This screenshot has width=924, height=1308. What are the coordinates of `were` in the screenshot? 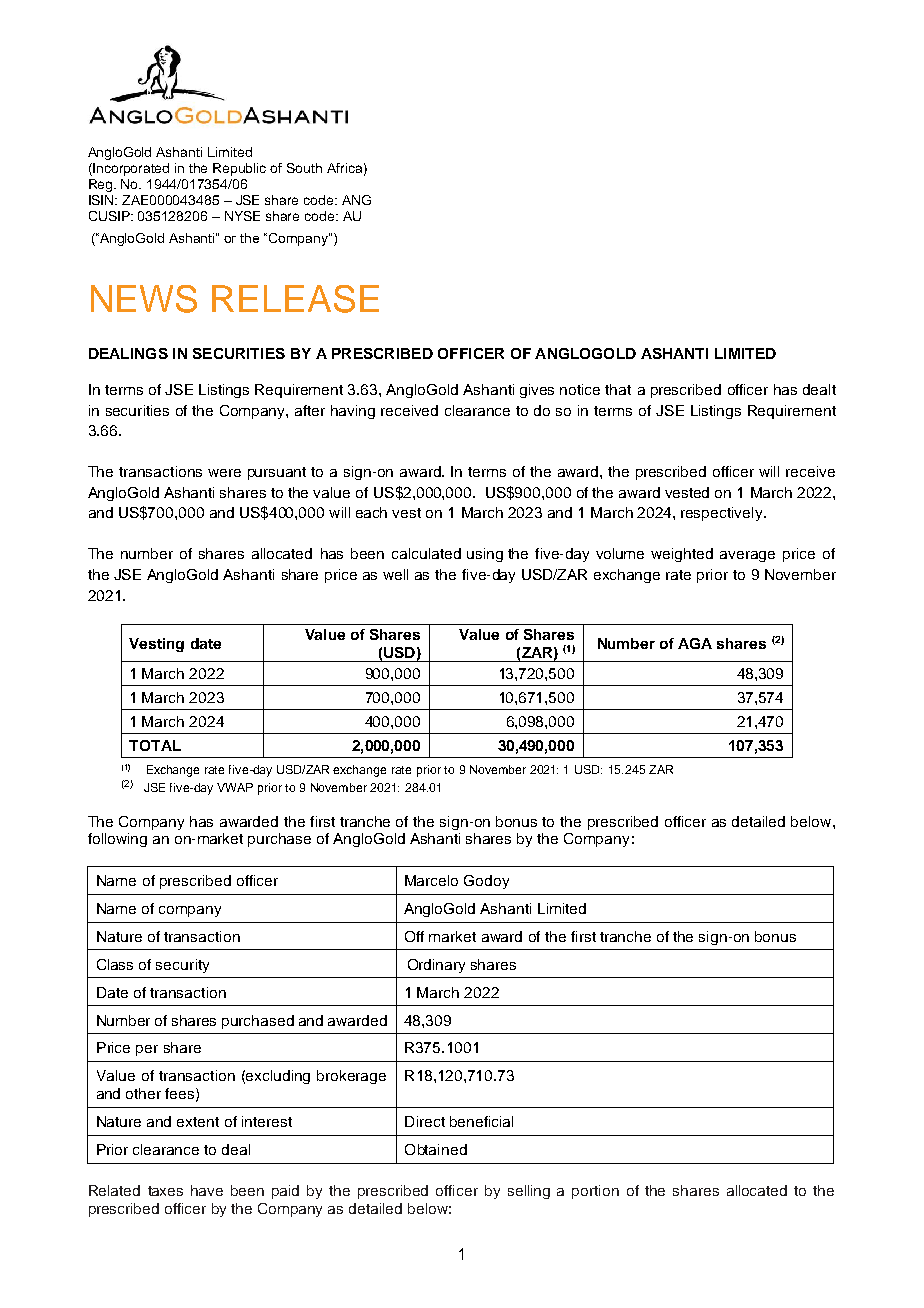 It's located at (224, 473).
